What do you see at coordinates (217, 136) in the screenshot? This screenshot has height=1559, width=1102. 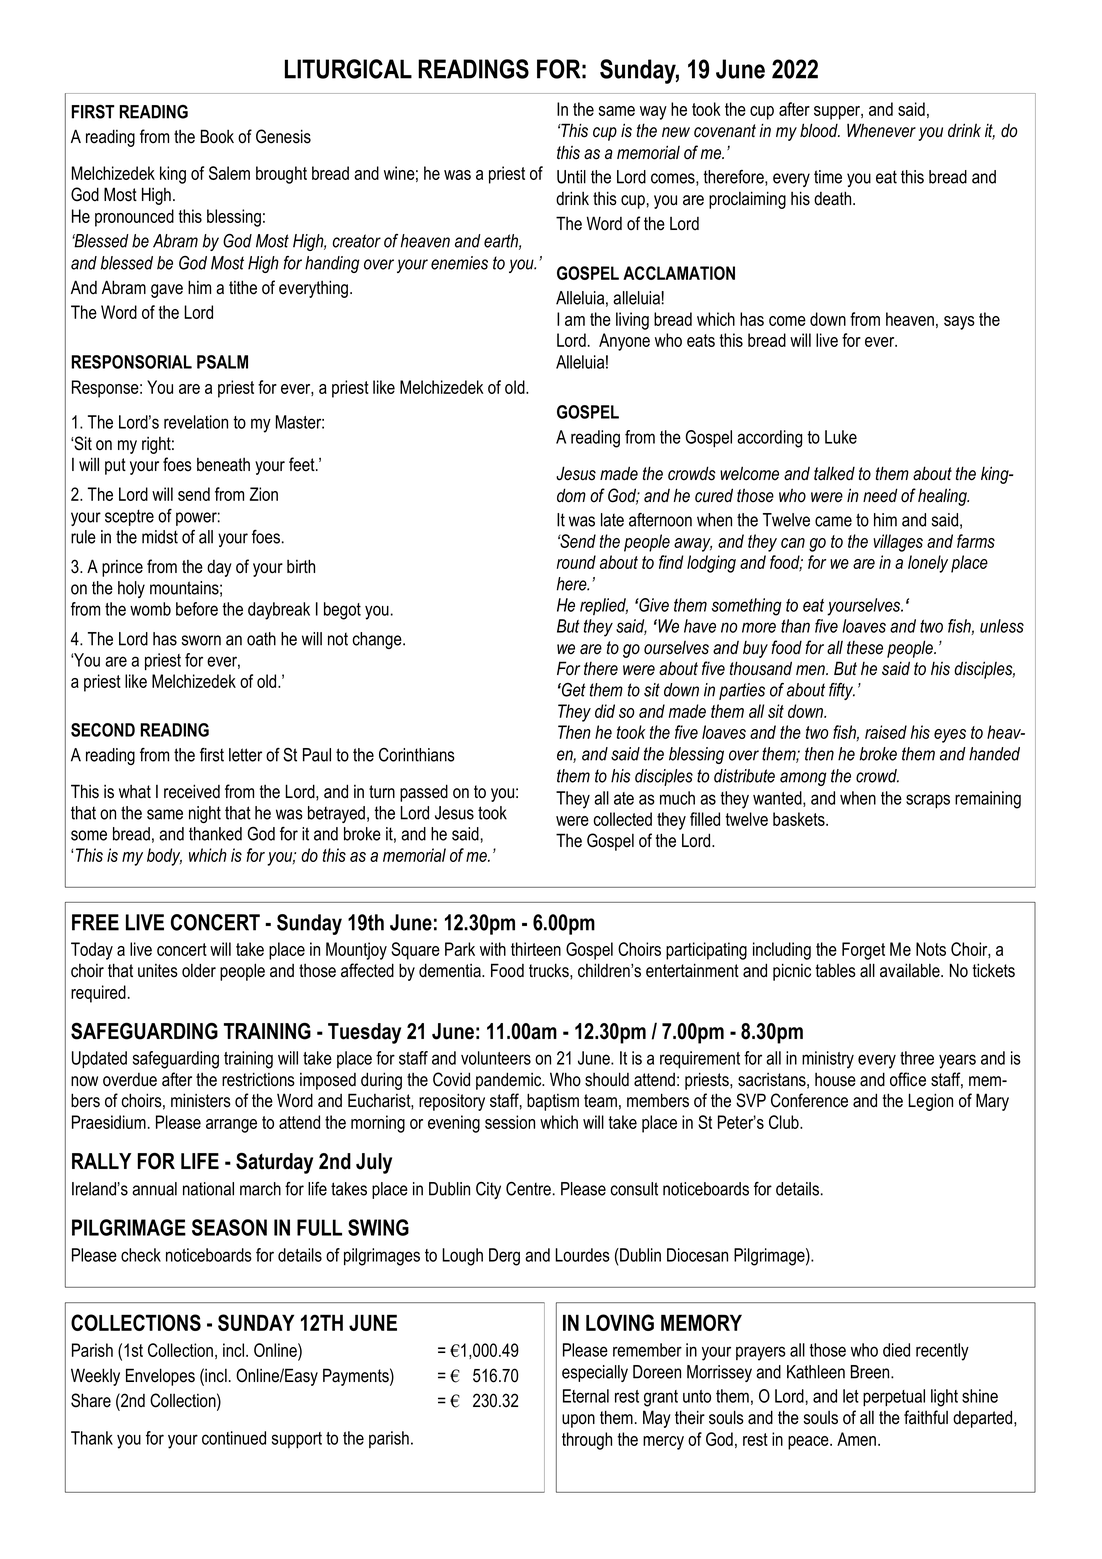 I see `Book` at bounding box center [217, 136].
